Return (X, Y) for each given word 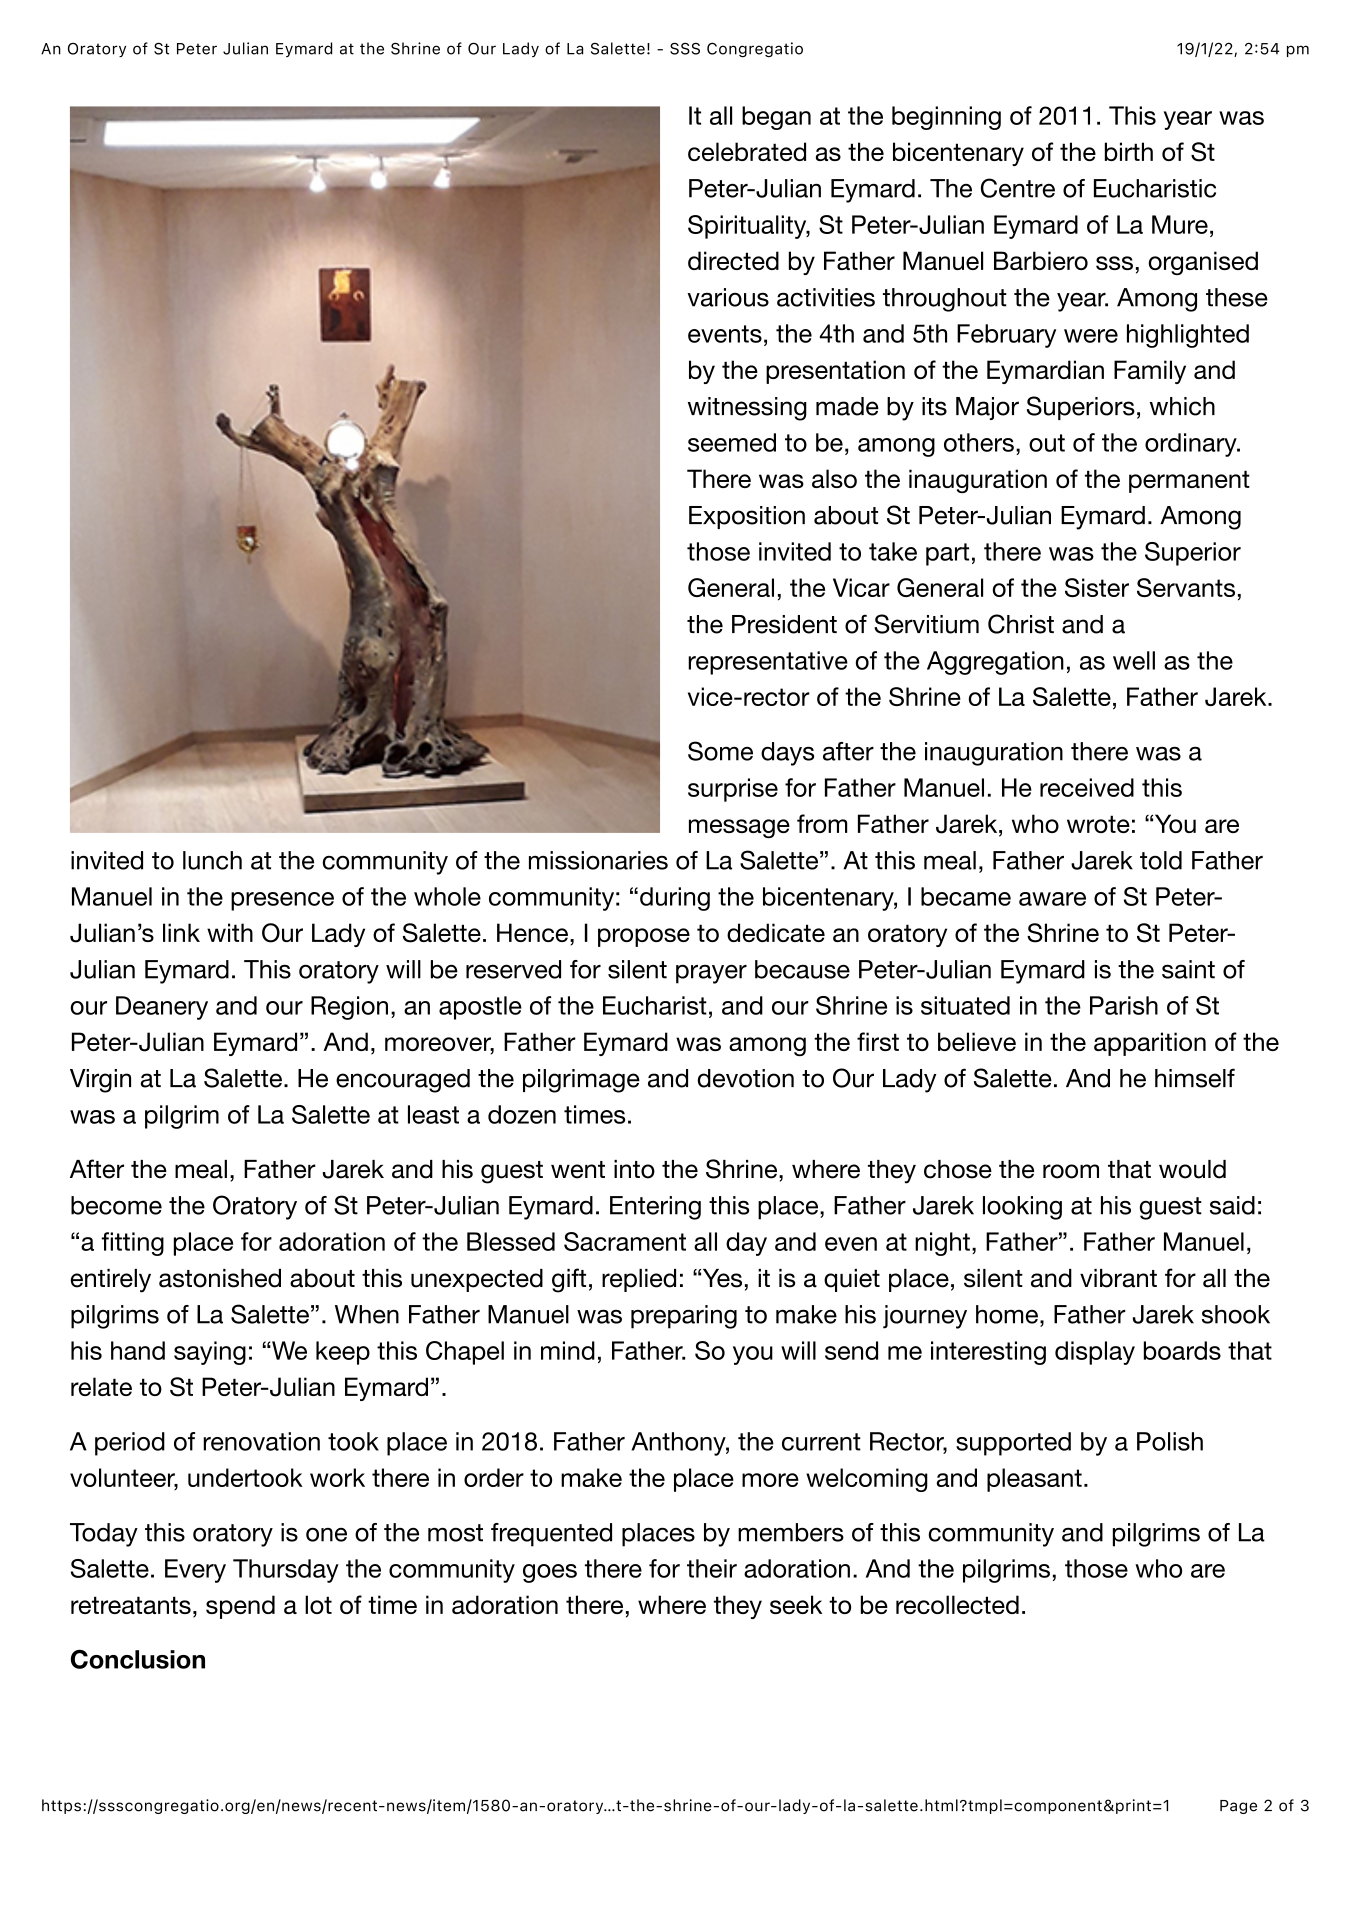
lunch (212, 860)
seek (796, 1604)
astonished (220, 1278)
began (776, 118)
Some (720, 751)
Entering (655, 1208)
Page (1238, 1807)
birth (1129, 151)
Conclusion (138, 1659)
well (1134, 660)
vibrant (1118, 1278)
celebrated (747, 151)
